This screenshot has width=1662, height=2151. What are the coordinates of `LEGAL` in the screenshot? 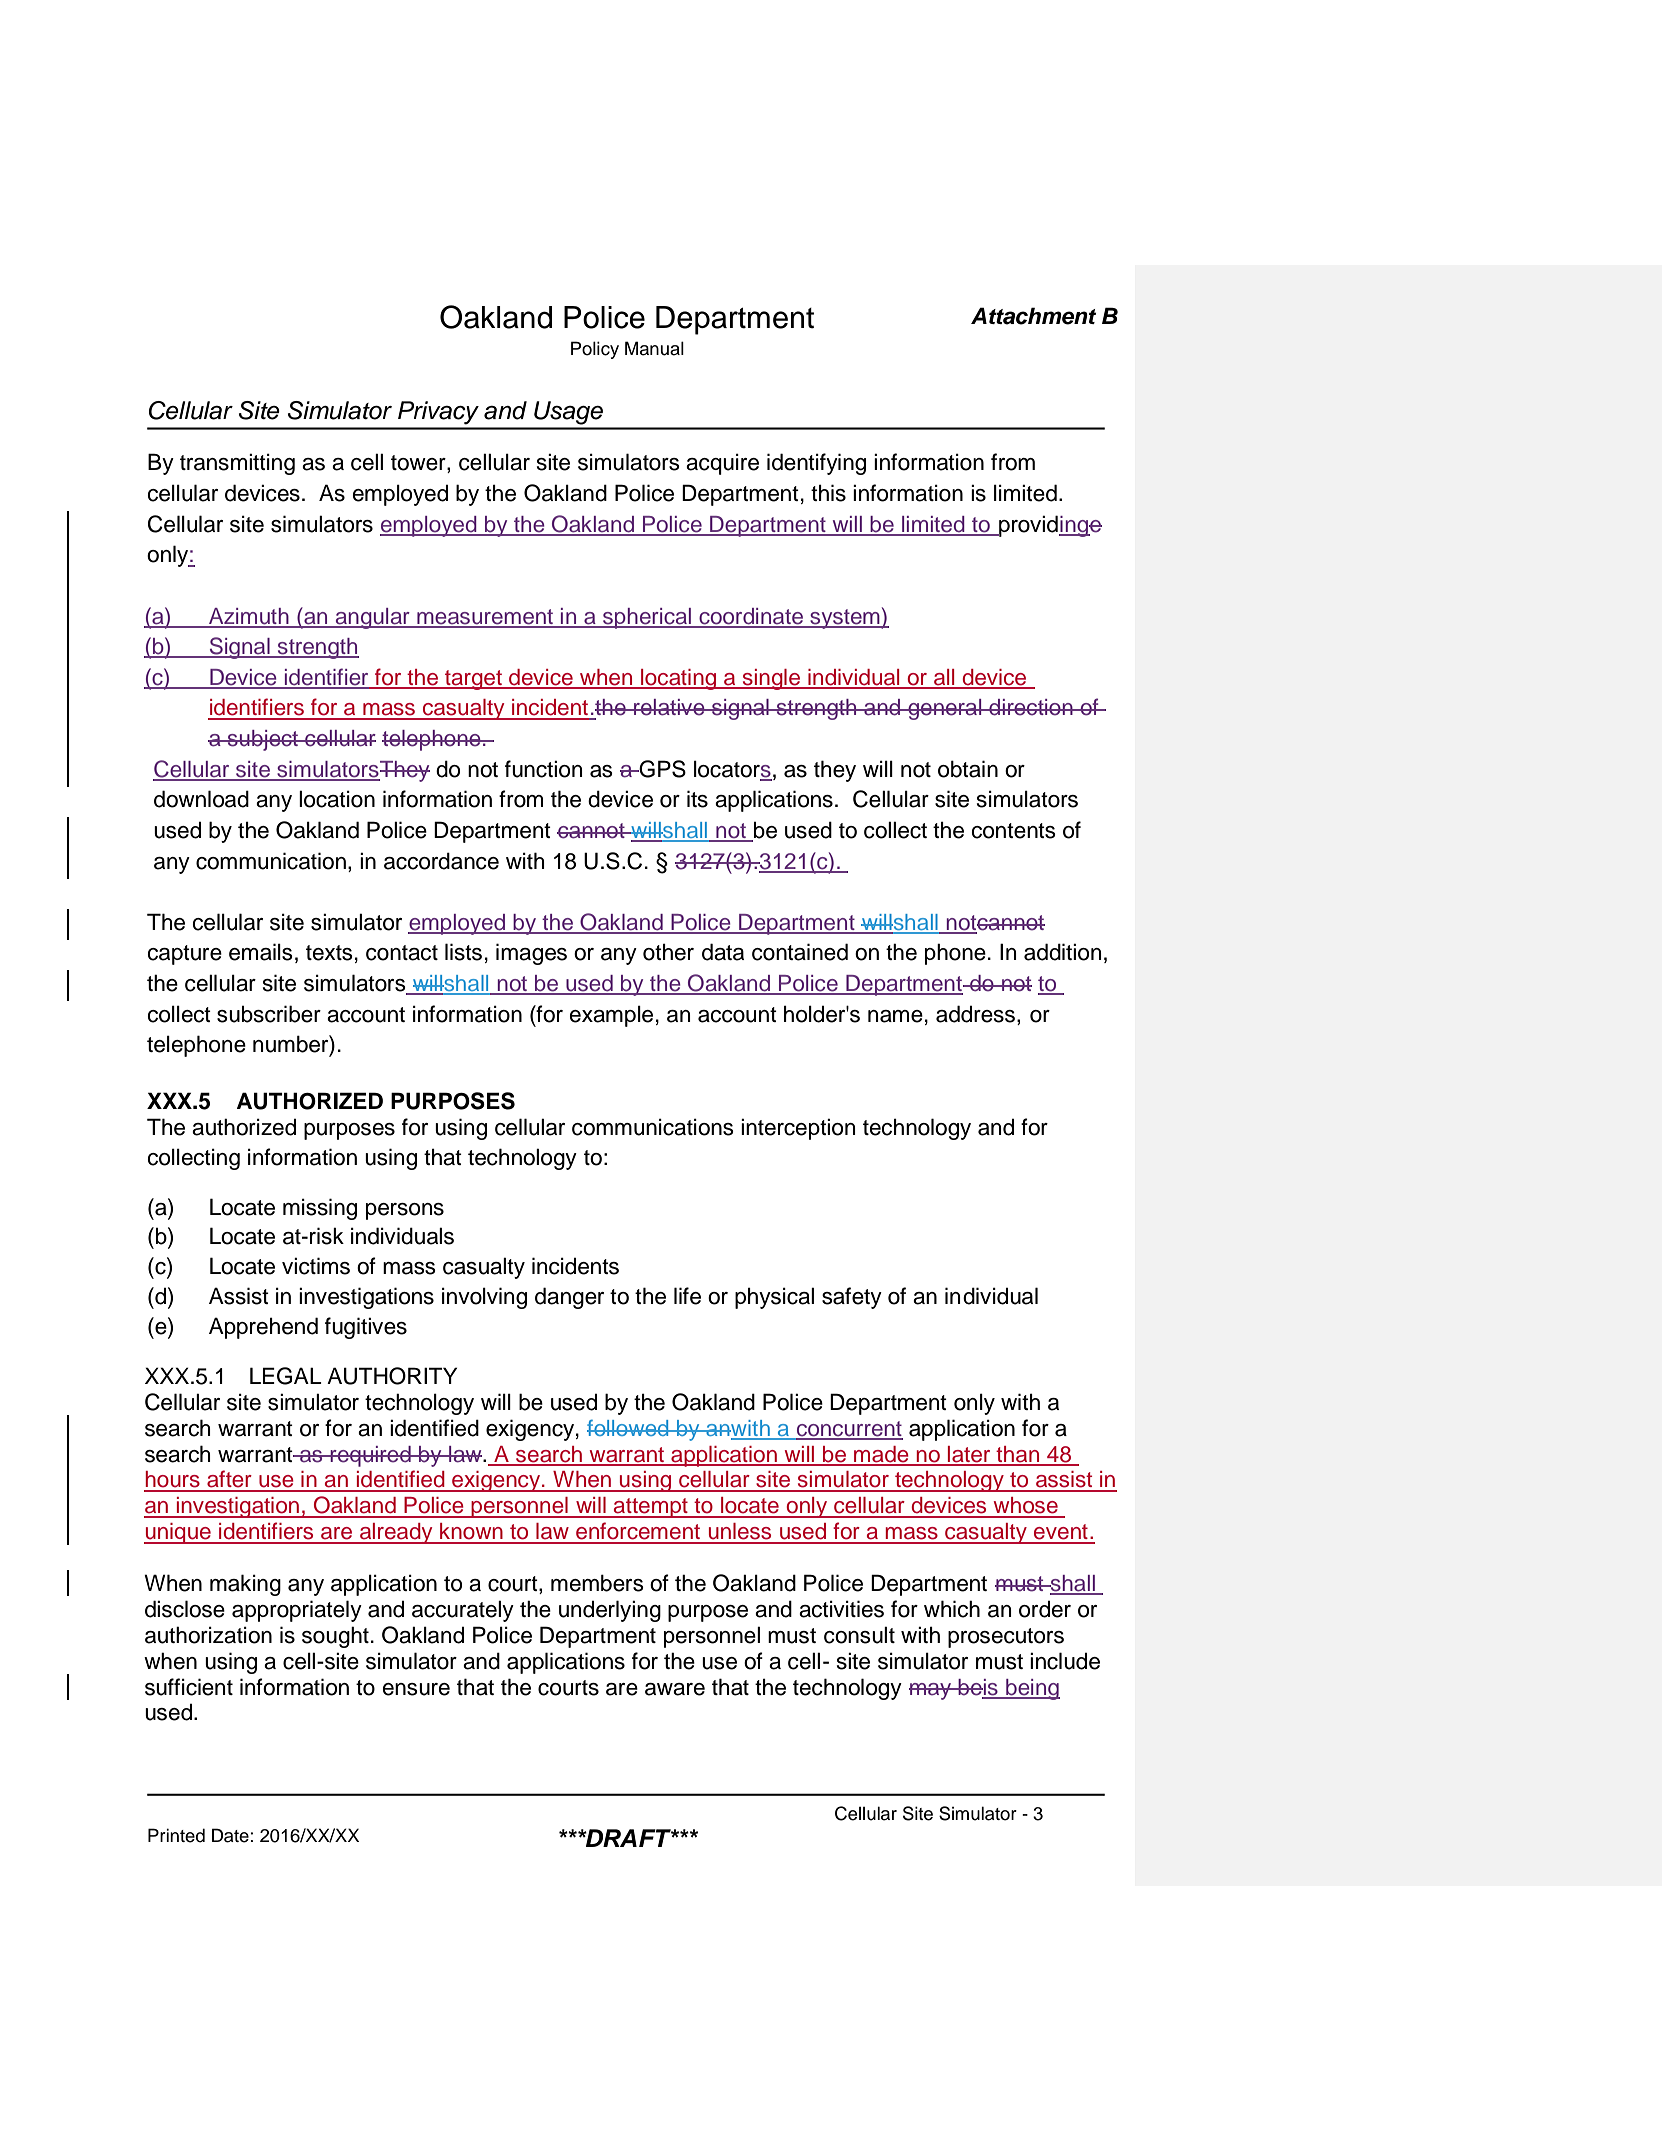 It's located at (286, 1376).
